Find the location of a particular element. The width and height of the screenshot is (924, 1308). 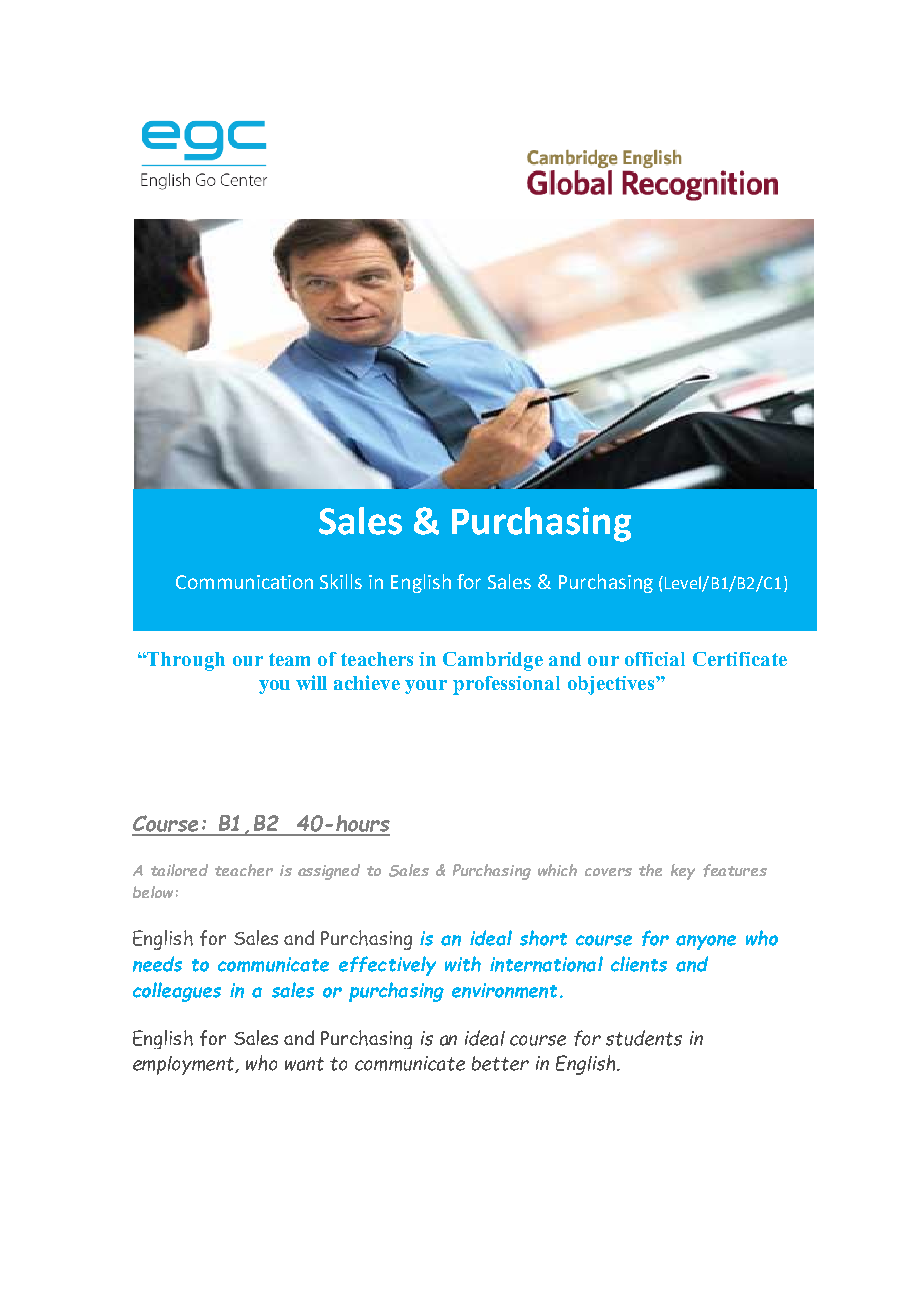

Communication is located at coordinates (244, 582).
